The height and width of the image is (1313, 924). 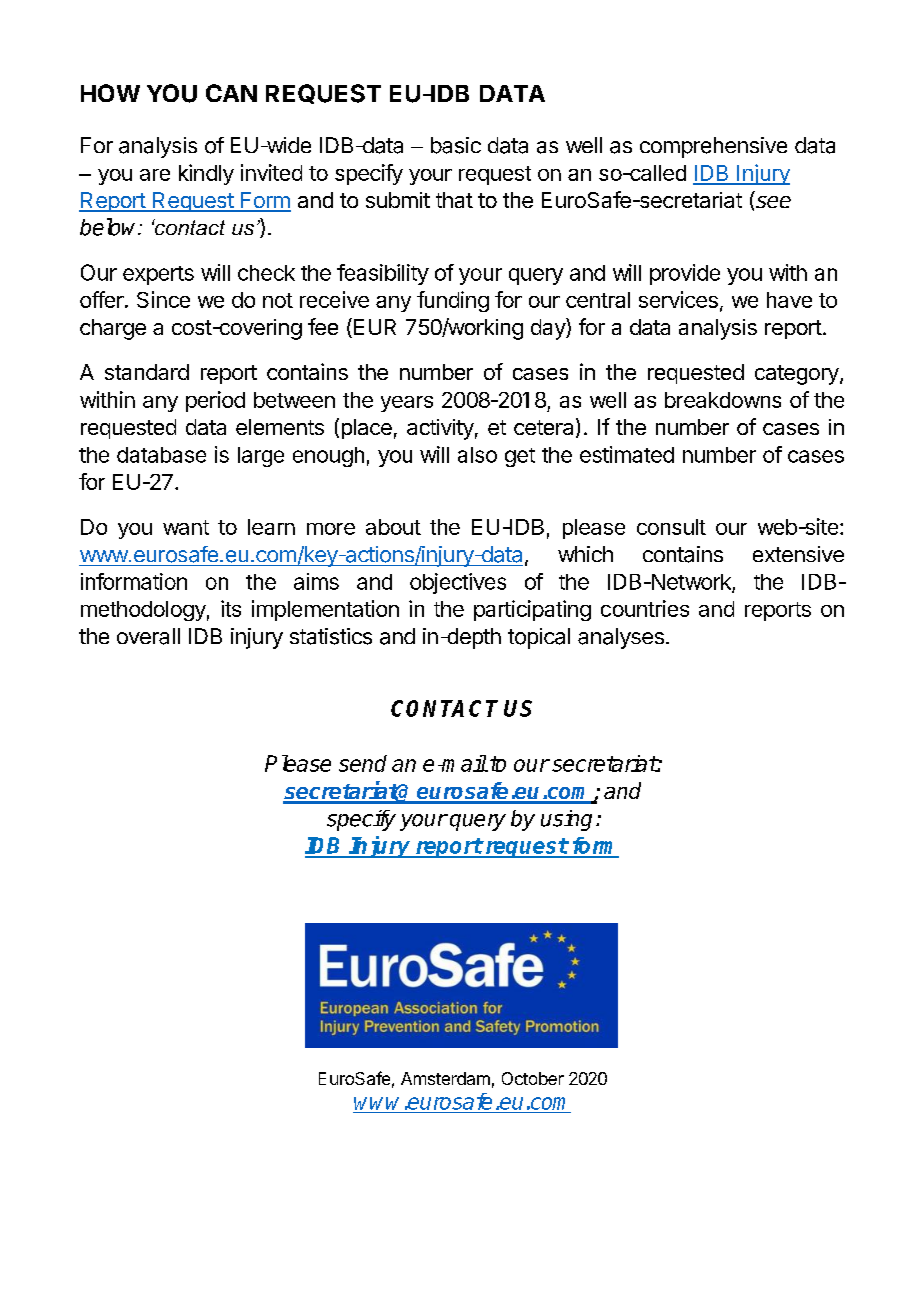 What do you see at coordinates (231, 93) in the image?
I see `CAN` at bounding box center [231, 93].
